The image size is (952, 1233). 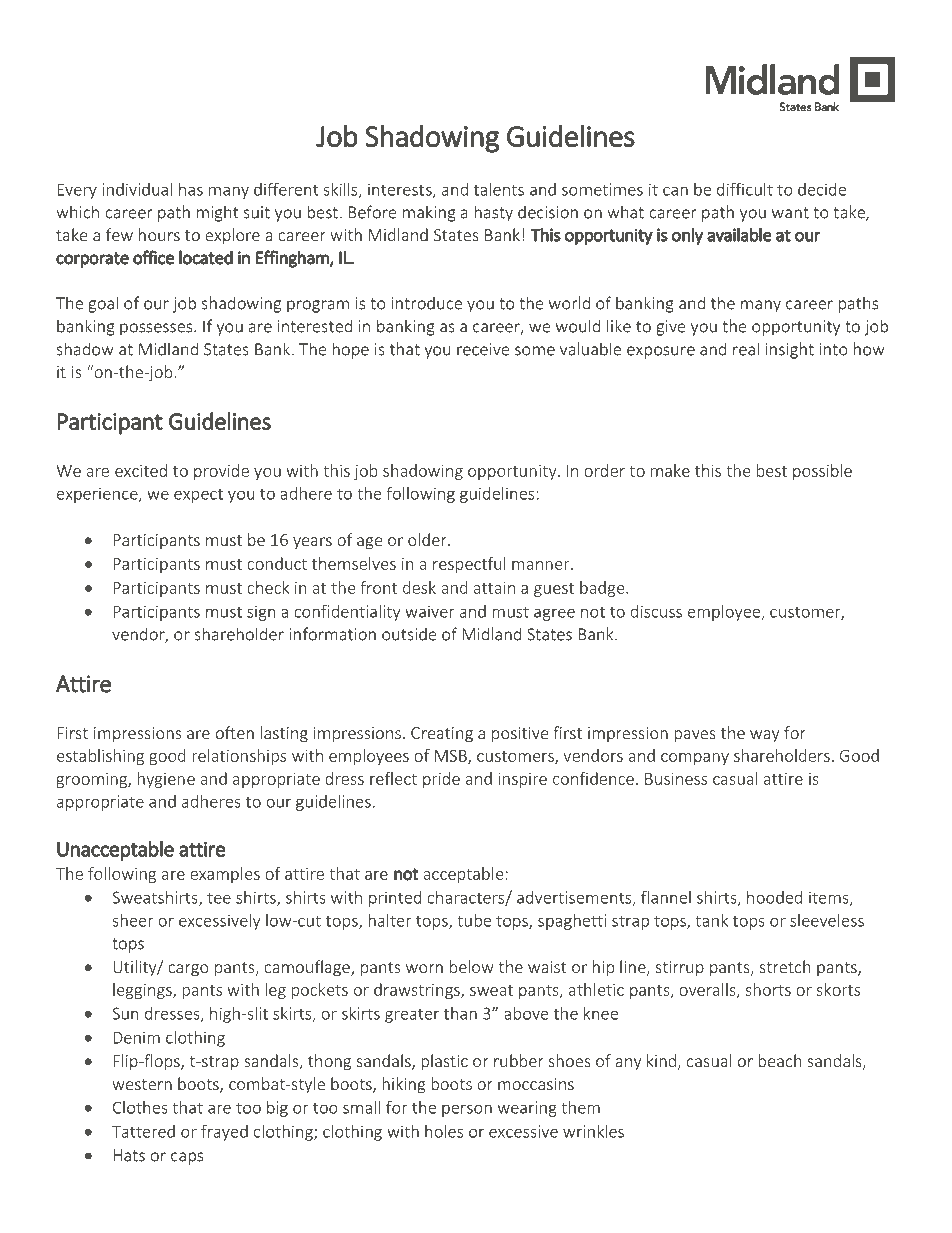 I want to click on outside, so click(x=409, y=634).
